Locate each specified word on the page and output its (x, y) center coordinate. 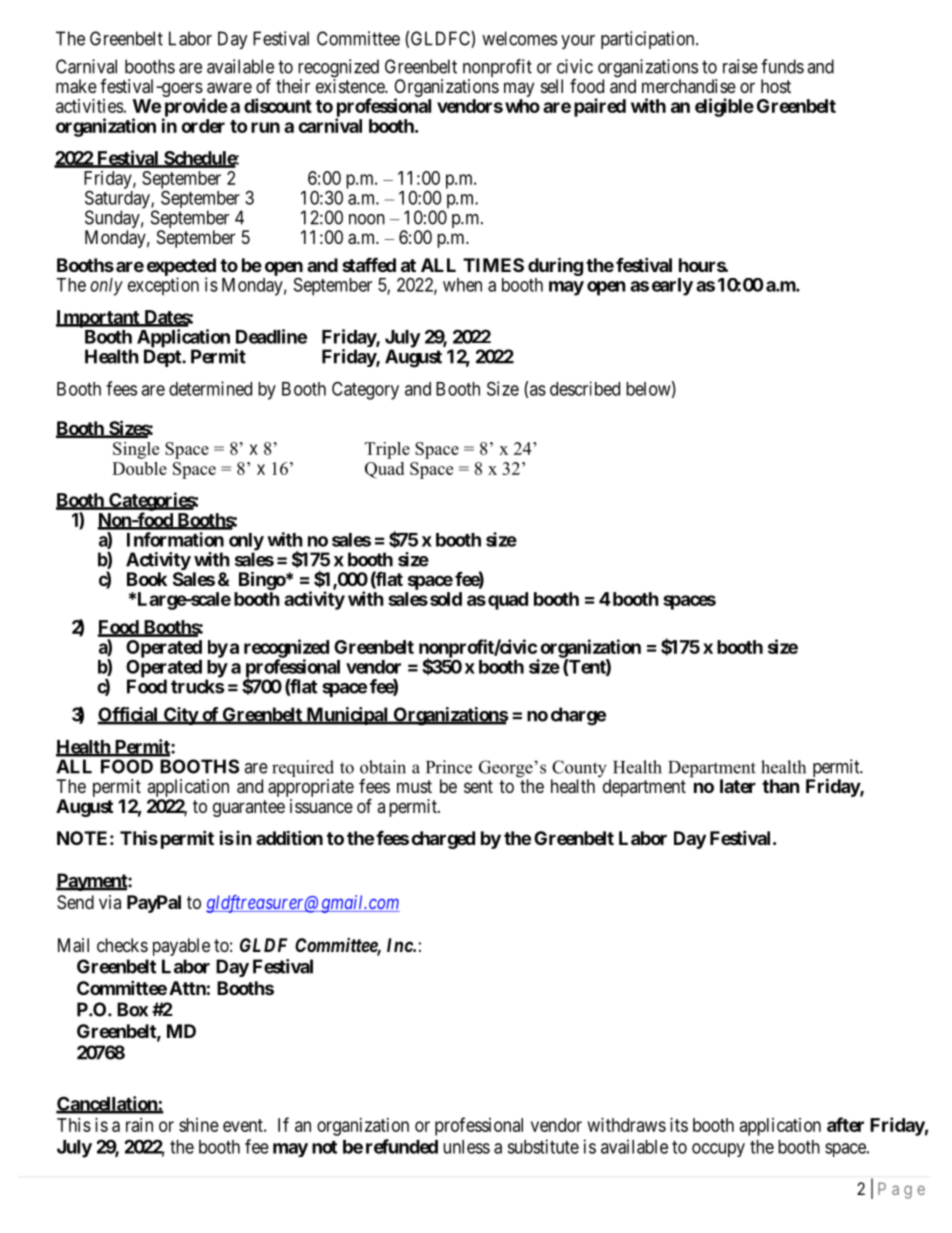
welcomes (519, 38)
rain (139, 1125)
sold (446, 599)
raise (740, 66)
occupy (718, 1150)
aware (229, 88)
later (738, 786)
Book (147, 579)
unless (466, 1147)
